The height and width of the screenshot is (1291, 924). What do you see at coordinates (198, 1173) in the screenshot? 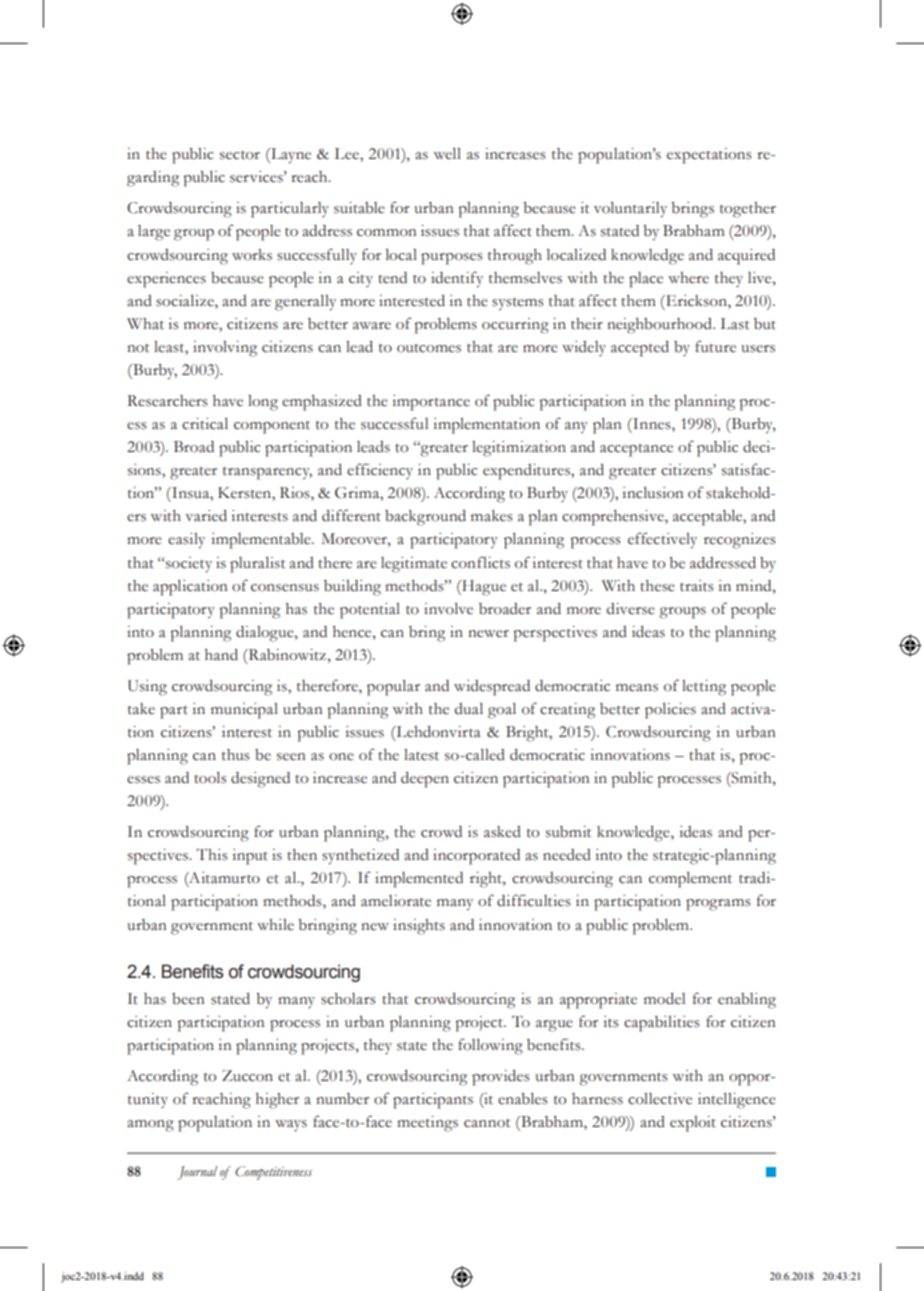
I see `Journal` at bounding box center [198, 1173].
